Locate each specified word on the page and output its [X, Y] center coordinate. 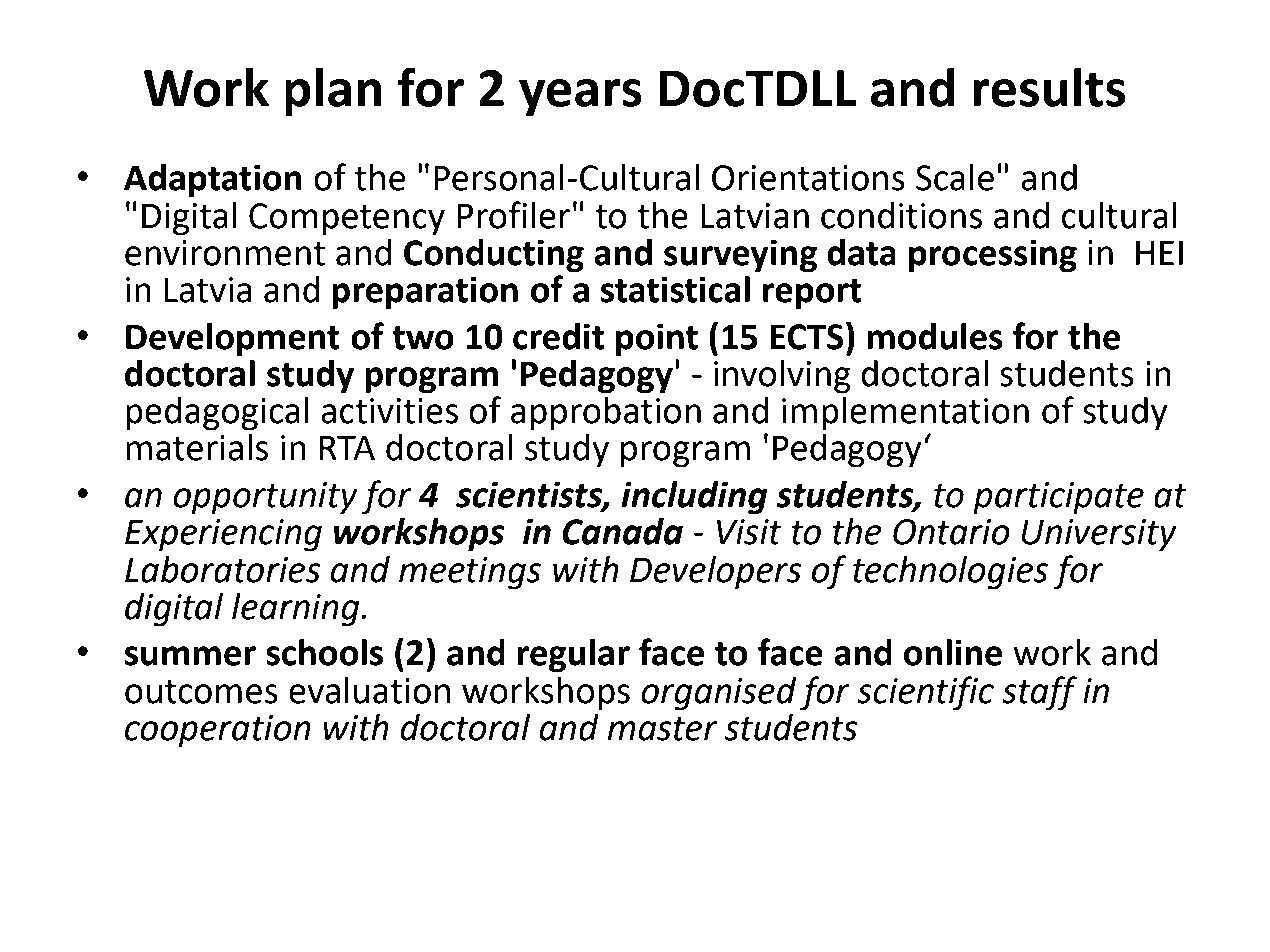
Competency [347, 219]
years [580, 98]
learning [297, 610]
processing [993, 256]
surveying [740, 256]
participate [1058, 498]
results [1049, 87]
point [657, 340]
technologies [950, 573]
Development [233, 340]
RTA [347, 447]
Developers [715, 573]
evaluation [369, 690]
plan [333, 92]
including [694, 498]
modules [935, 336]
